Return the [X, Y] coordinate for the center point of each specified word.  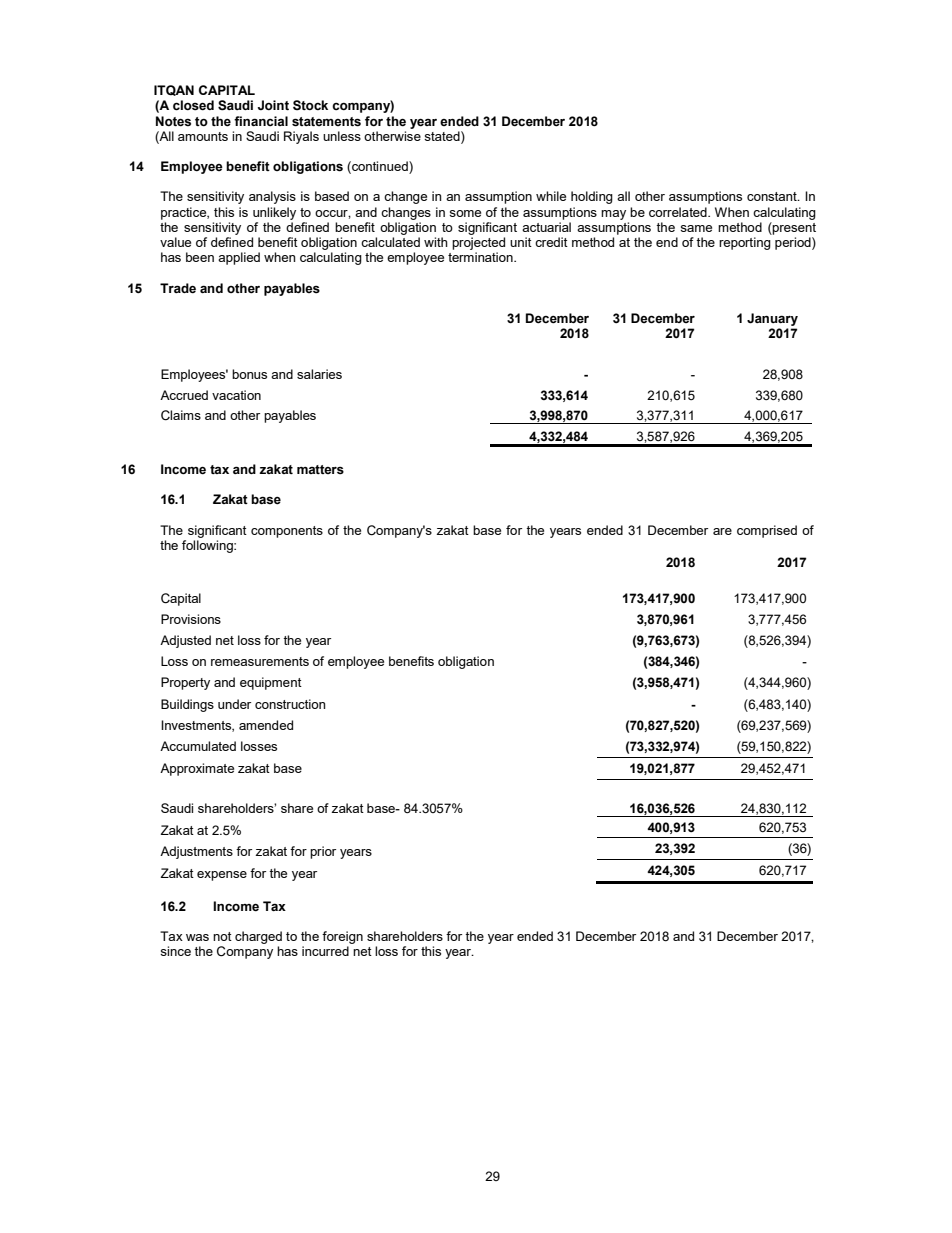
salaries [319, 374]
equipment [271, 683]
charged [258, 937]
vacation [236, 395]
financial [261, 121]
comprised [767, 531]
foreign [342, 937]
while [551, 196]
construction [290, 704]
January [772, 319]
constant [773, 196]
